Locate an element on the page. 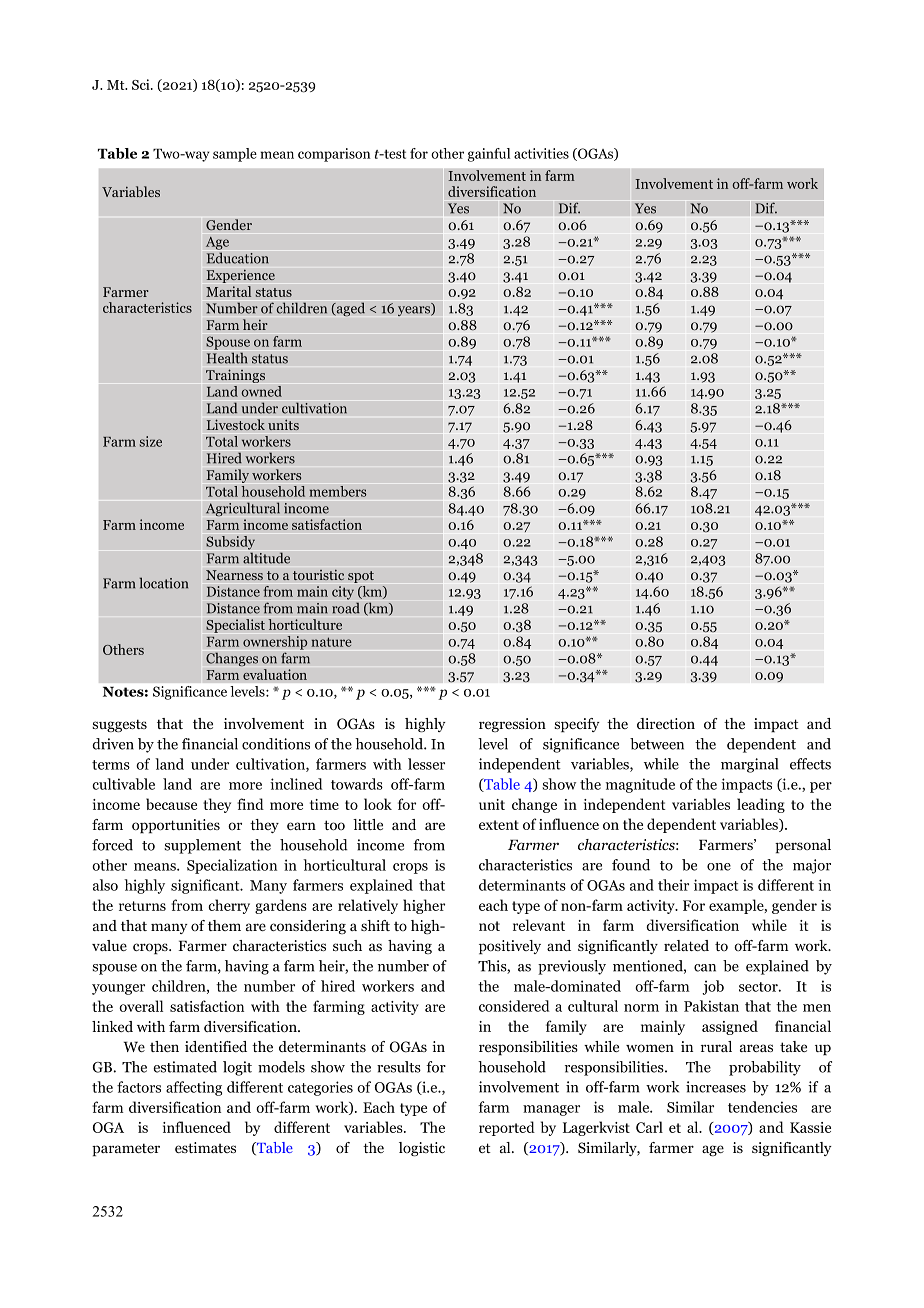  gainful is located at coordinates (489, 155).
